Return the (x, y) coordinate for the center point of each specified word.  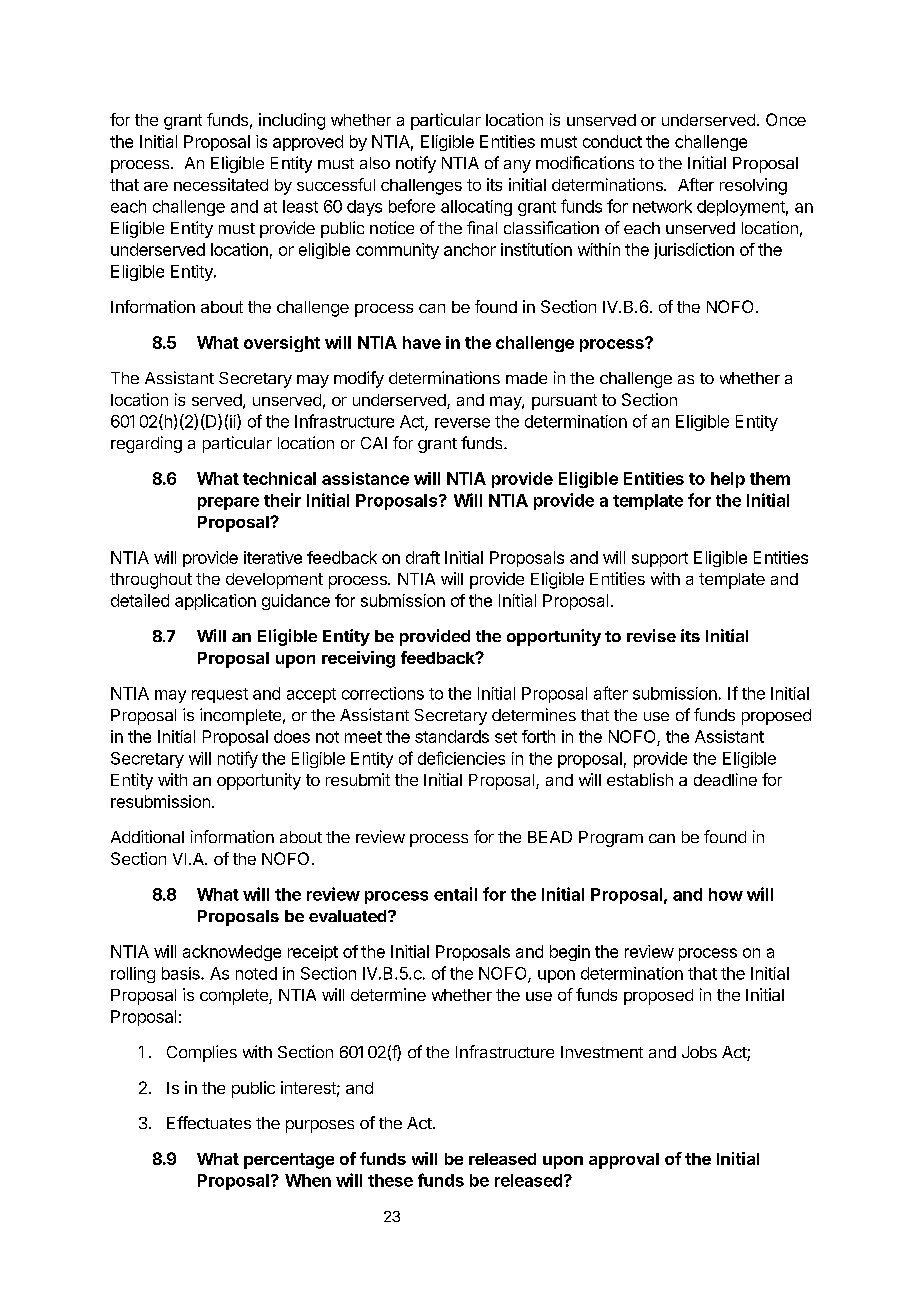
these (390, 1180)
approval (624, 1161)
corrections (383, 693)
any (517, 166)
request (220, 695)
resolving (753, 186)
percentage (289, 1161)
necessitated (221, 184)
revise (651, 635)
